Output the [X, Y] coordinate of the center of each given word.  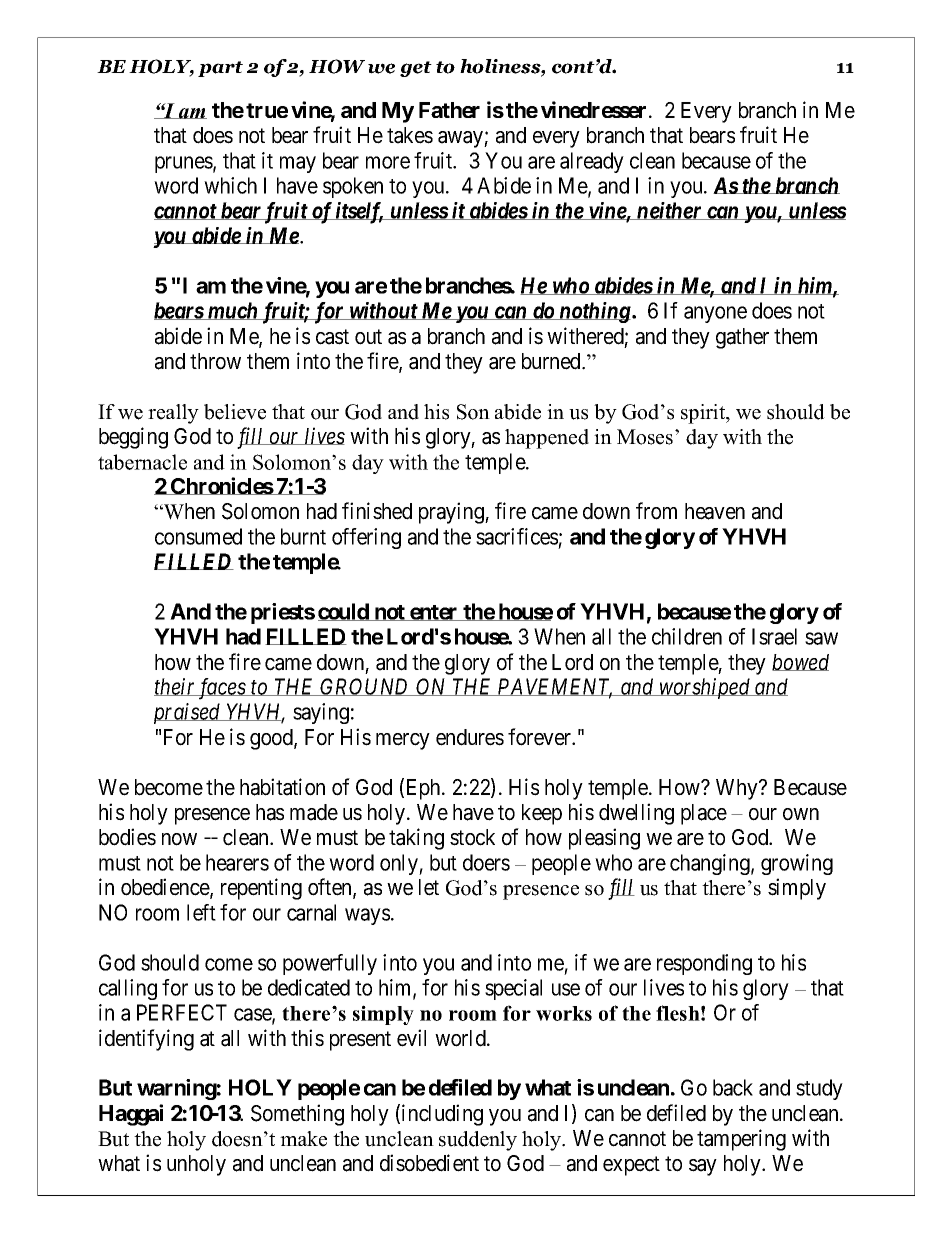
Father [449, 110]
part [220, 69]
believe [235, 412]
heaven [715, 511]
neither [669, 211]
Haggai [131, 1115]
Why [738, 789]
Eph [425, 789]
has [270, 812]
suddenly [478, 1141]
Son [473, 412]
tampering [741, 1140]
